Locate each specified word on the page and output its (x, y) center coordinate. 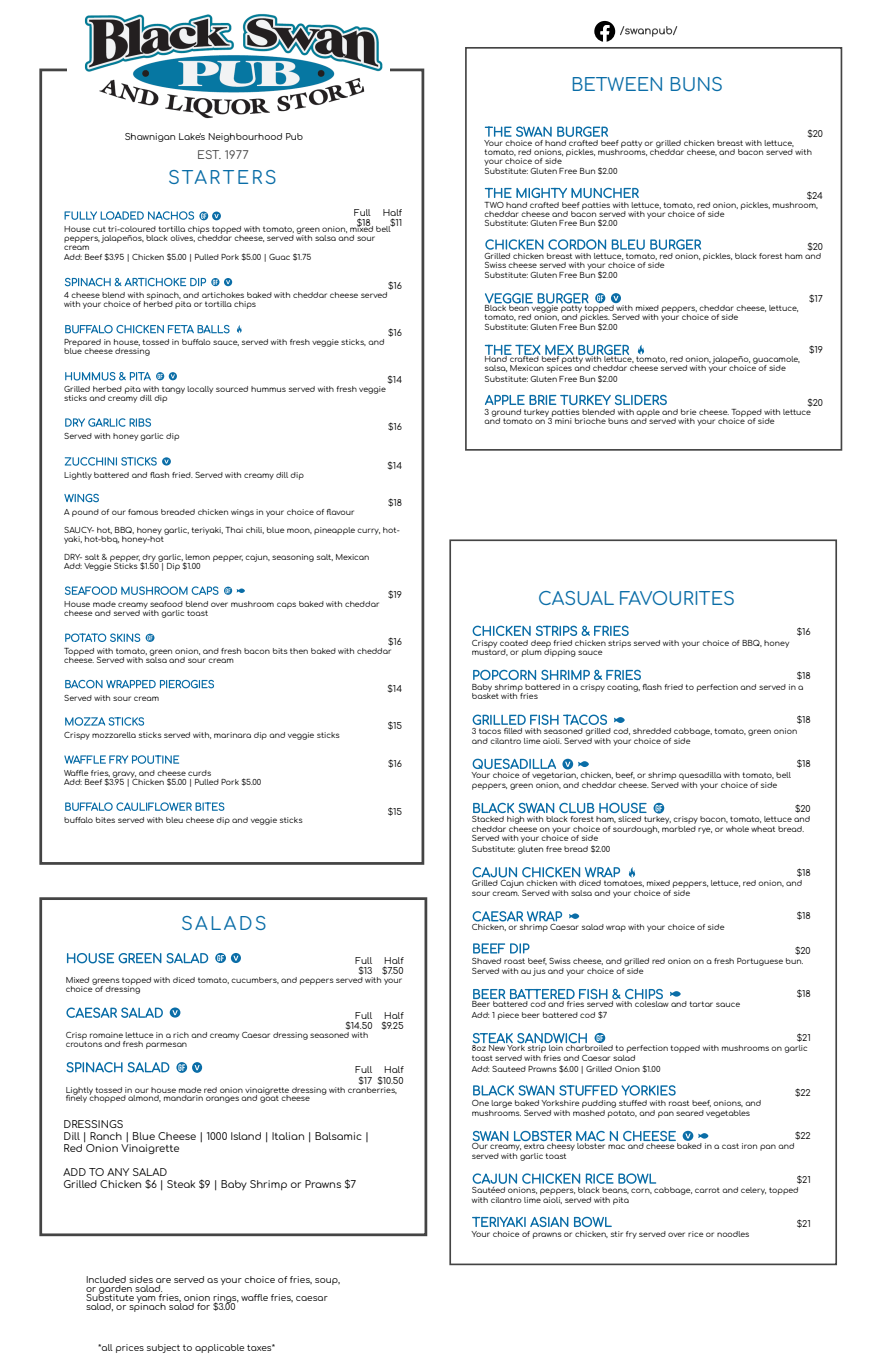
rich (181, 1035)
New (497, 1048)
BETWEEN (617, 84)
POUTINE (155, 759)
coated (514, 643)
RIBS (140, 422)
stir (617, 1234)
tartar (701, 1004)
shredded (652, 731)
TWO (494, 204)
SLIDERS (641, 400)
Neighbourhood (245, 137)
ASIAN (549, 1222)
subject (163, 1348)
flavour (340, 512)
